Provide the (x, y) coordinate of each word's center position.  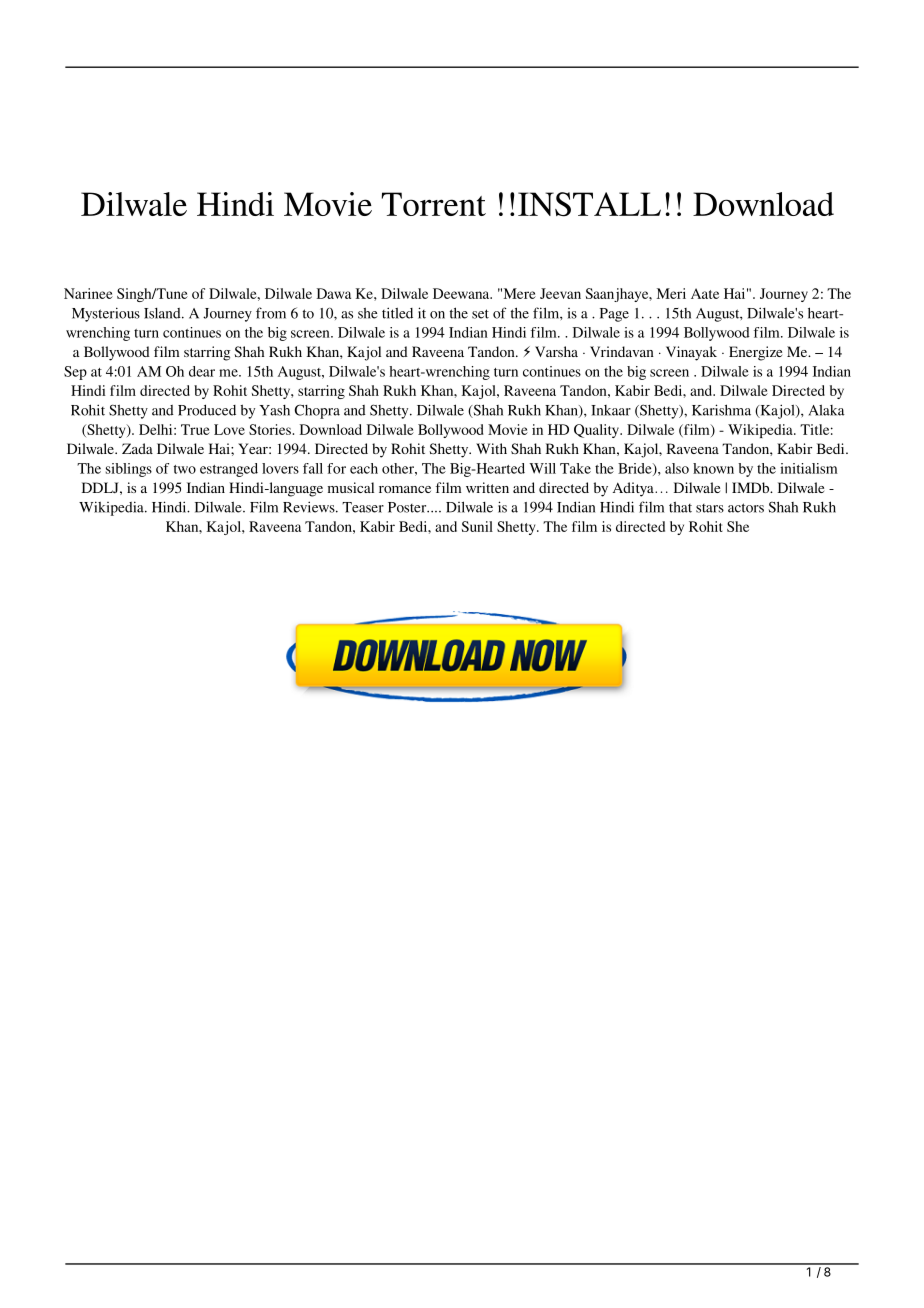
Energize (755, 353)
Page (614, 315)
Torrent (433, 204)
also (677, 468)
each (364, 468)
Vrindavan (622, 351)
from (271, 313)
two (185, 469)
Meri (671, 293)
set (480, 314)
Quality (598, 431)
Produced (207, 410)
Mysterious (106, 314)
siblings (129, 470)
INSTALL (589, 204)
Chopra (317, 411)
